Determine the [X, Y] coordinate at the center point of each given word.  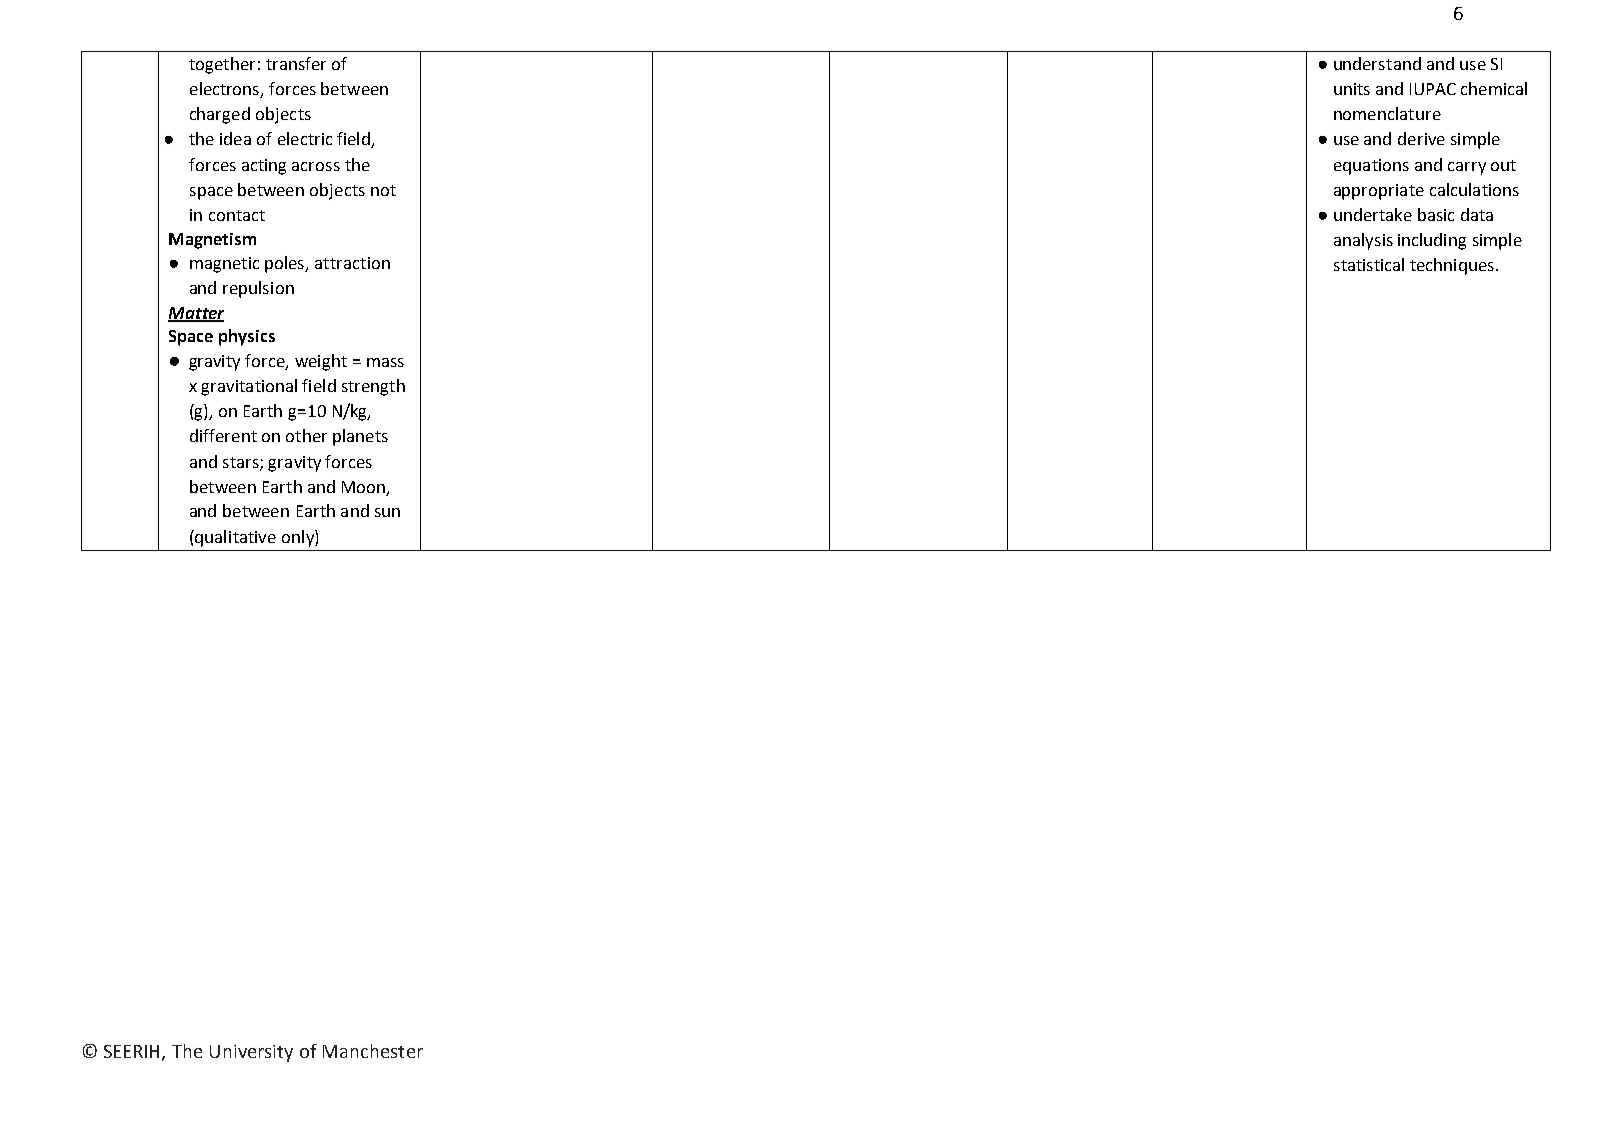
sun [387, 512]
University [251, 1053]
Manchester [373, 1051]
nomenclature [1387, 113]
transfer [296, 63]
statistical [1369, 264]
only [299, 538]
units [1352, 89]
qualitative [235, 538]
